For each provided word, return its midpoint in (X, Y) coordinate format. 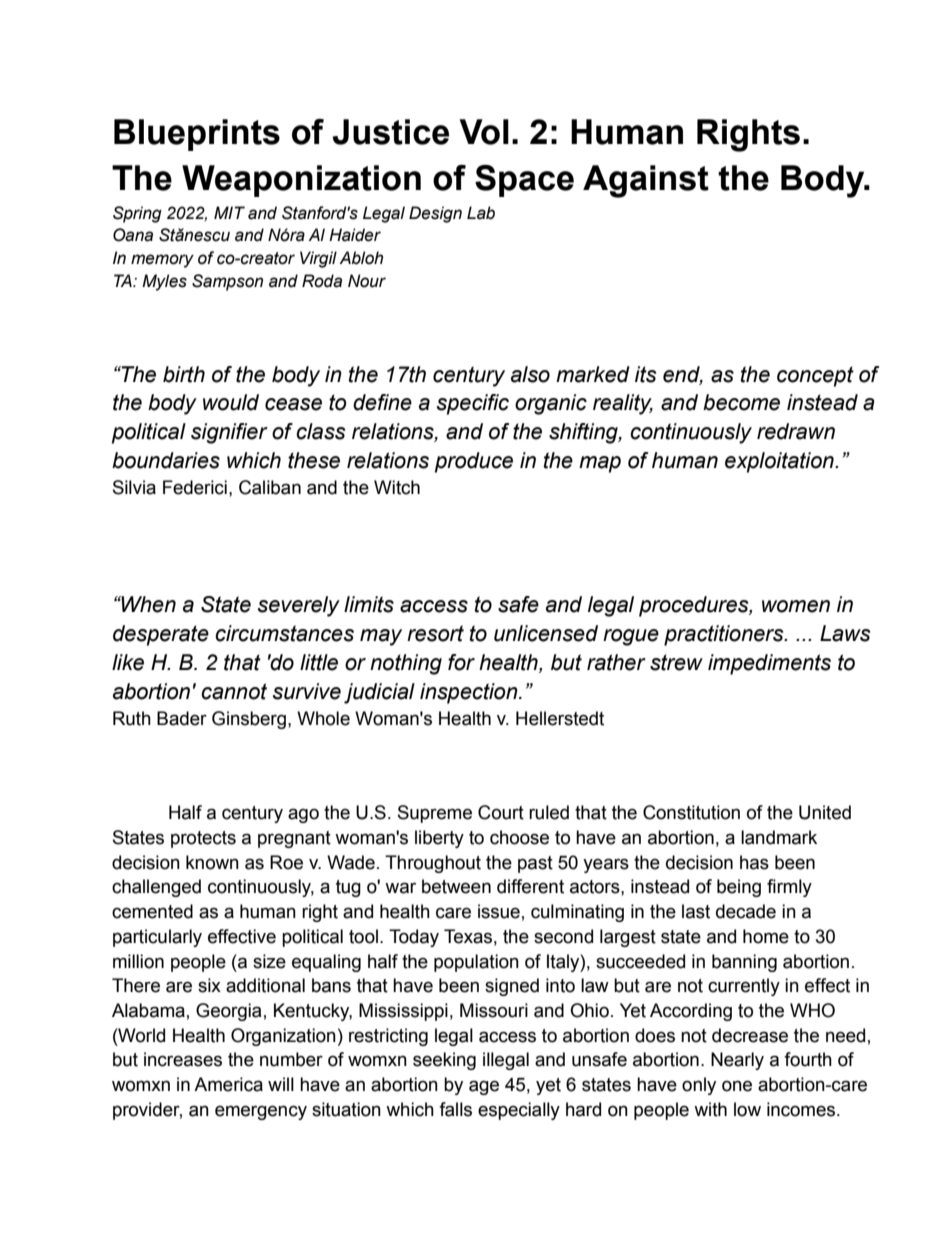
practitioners (725, 635)
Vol (484, 132)
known (212, 862)
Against (646, 181)
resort (435, 633)
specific (473, 404)
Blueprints (197, 135)
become (741, 402)
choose (519, 837)
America (228, 1084)
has (754, 862)
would (231, 402)
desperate (161, 635)
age (484, 1087)
